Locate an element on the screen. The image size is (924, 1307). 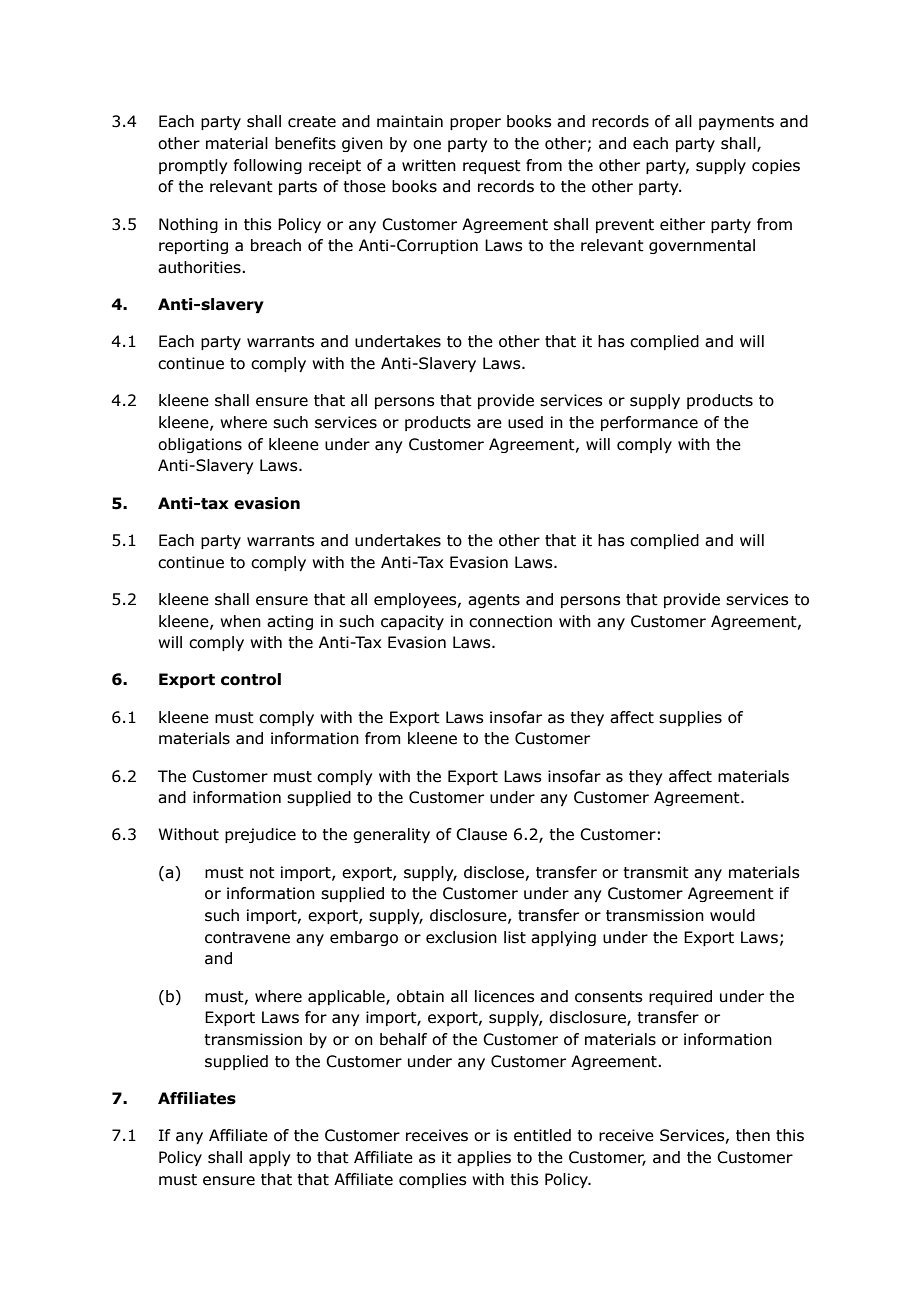
request is located at coordinates (492, 167).
